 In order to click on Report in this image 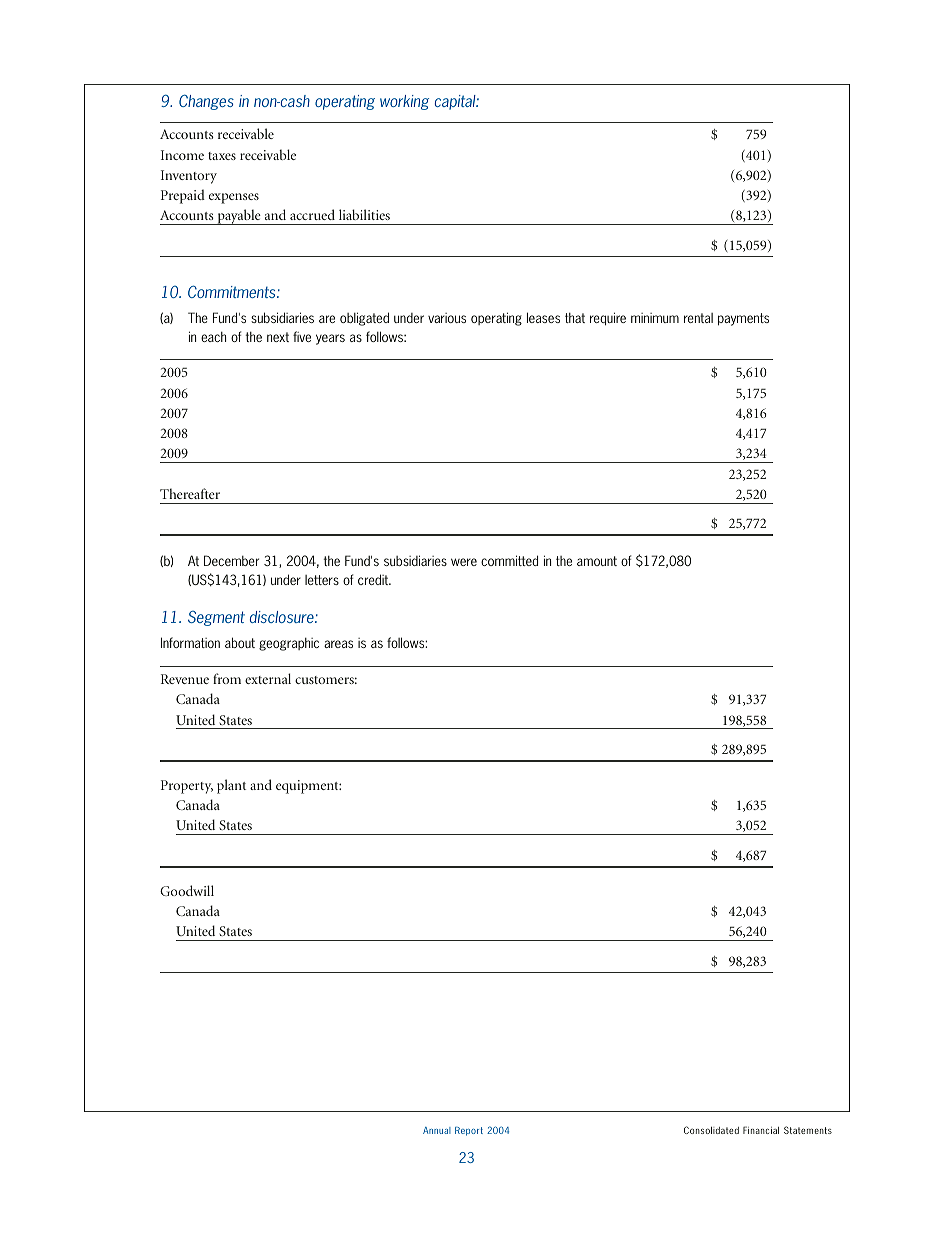, I will do `click(469, 1131)`.
